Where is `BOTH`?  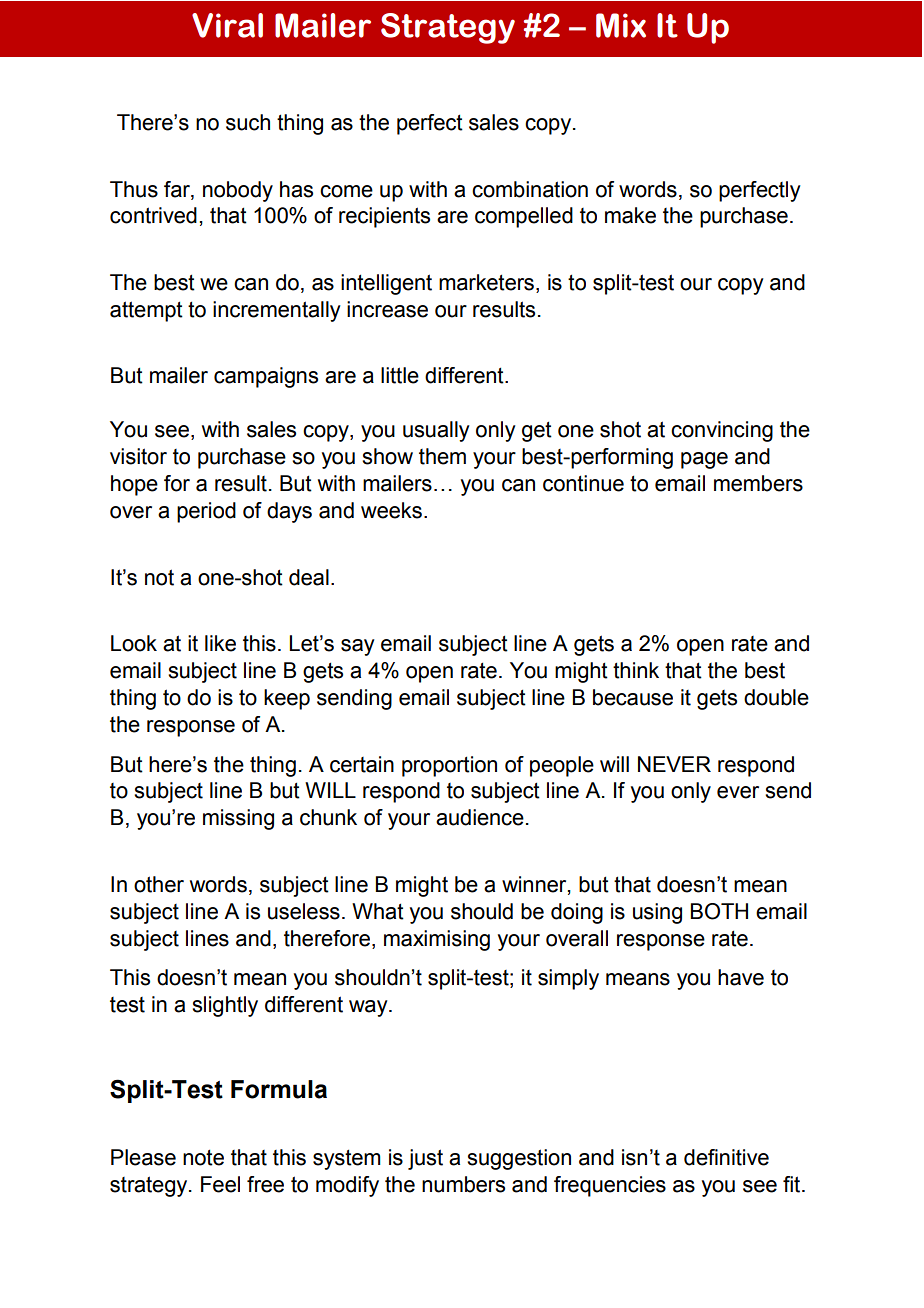 BOTH is located at coordinates (719, 911).
